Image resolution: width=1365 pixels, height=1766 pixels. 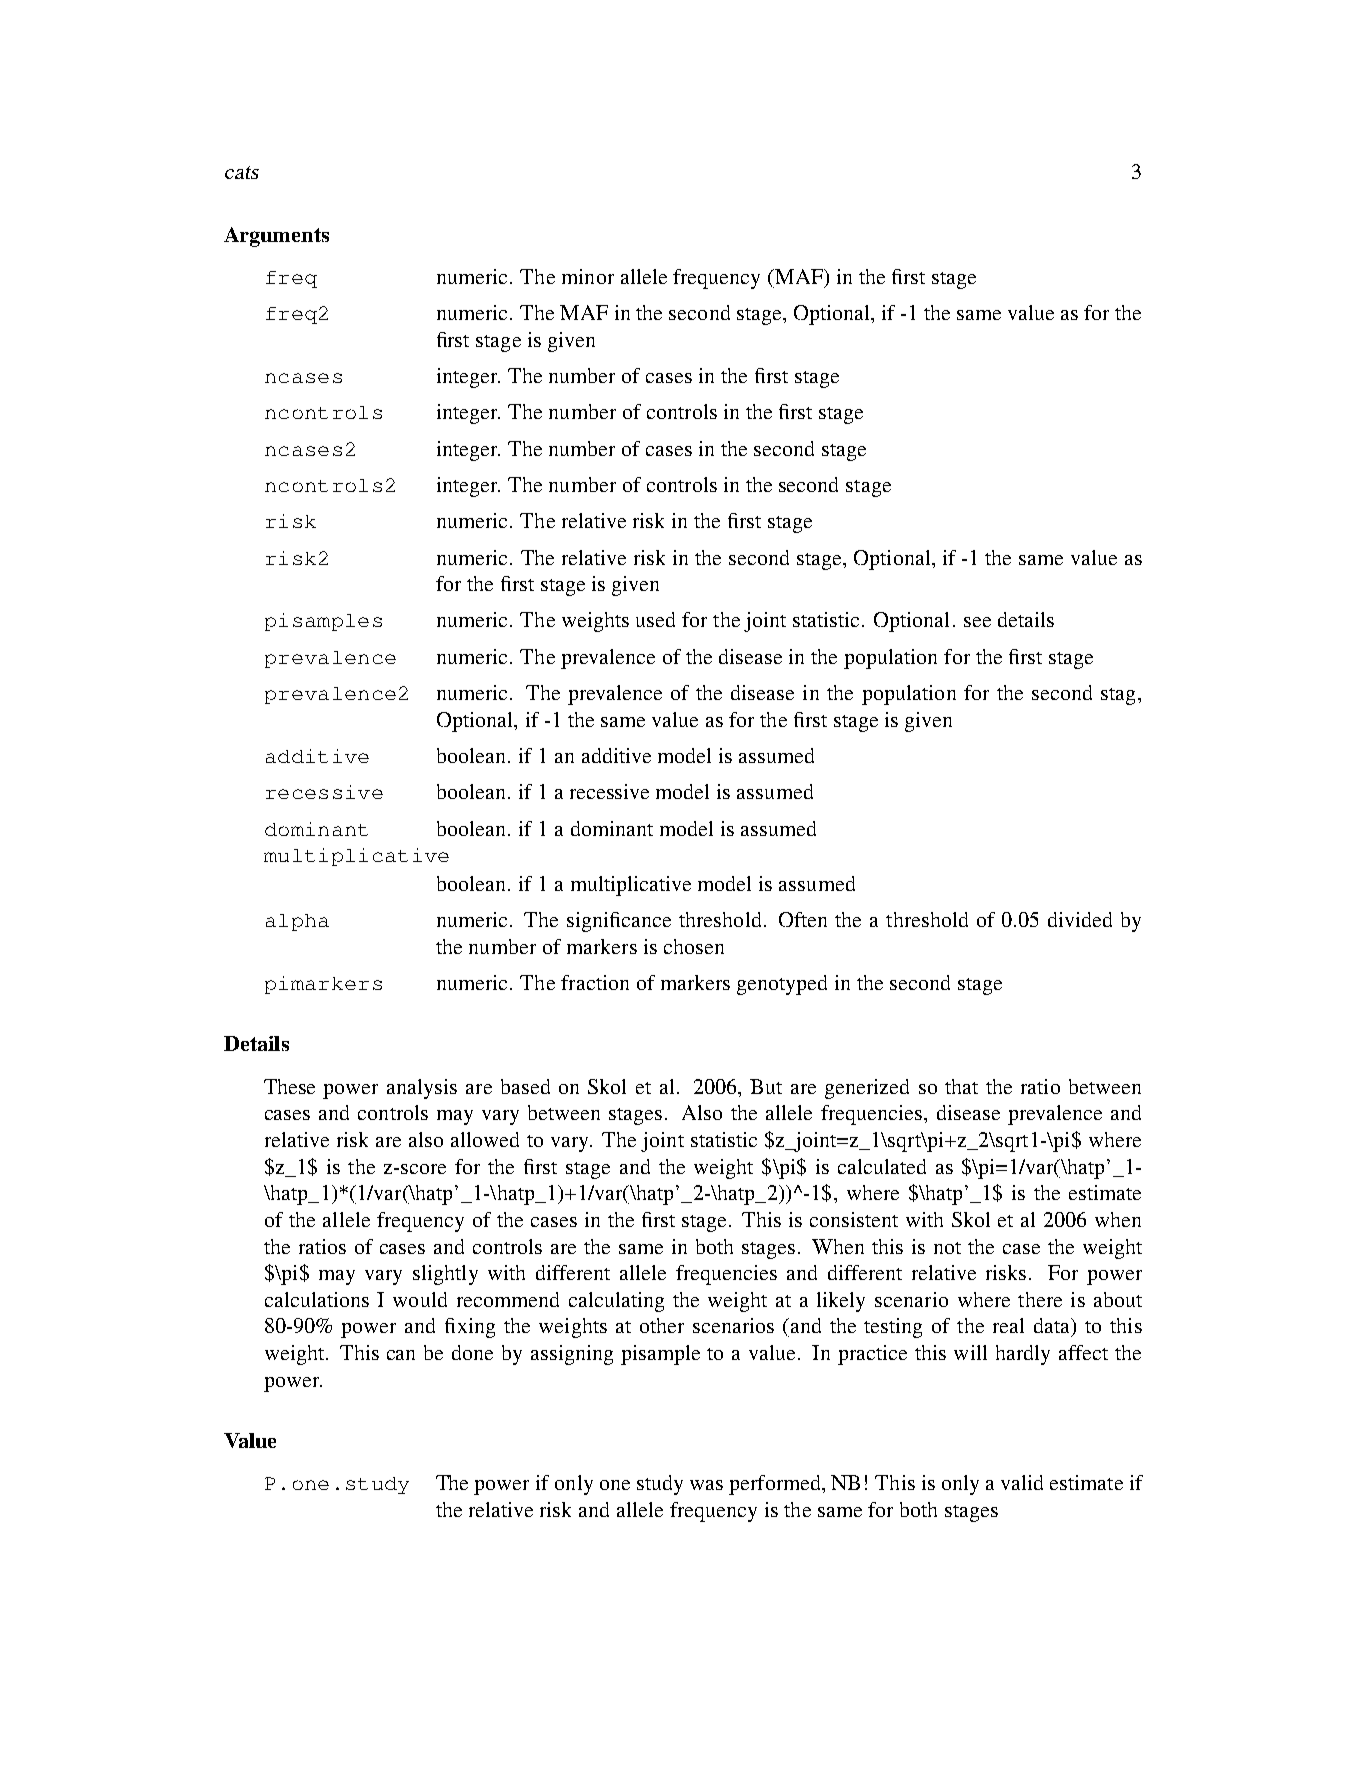 I want to click on minor, so click(x=588, y=276).
